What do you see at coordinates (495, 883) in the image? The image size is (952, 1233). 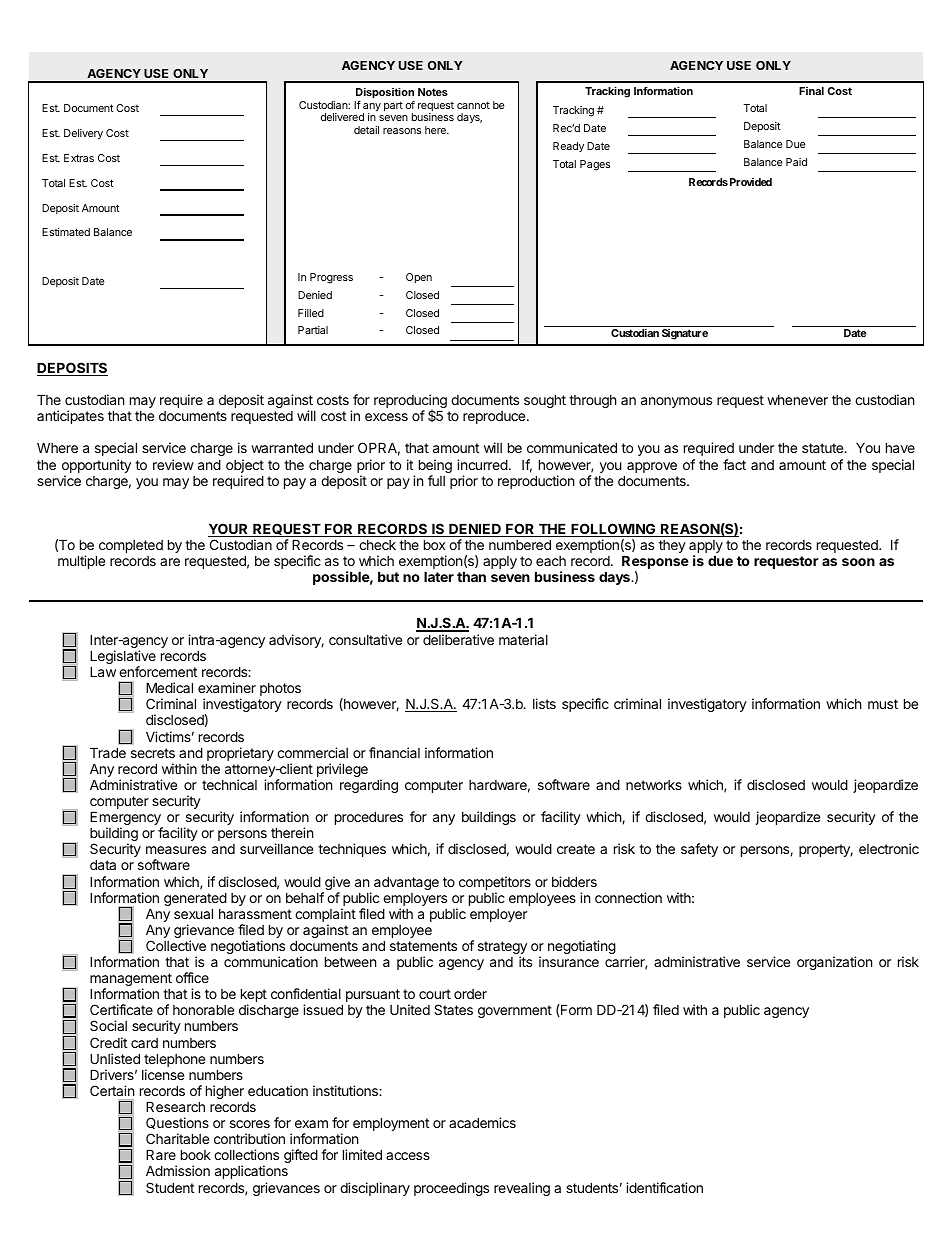 I see `competitors` at bounding box center [495, 883].
